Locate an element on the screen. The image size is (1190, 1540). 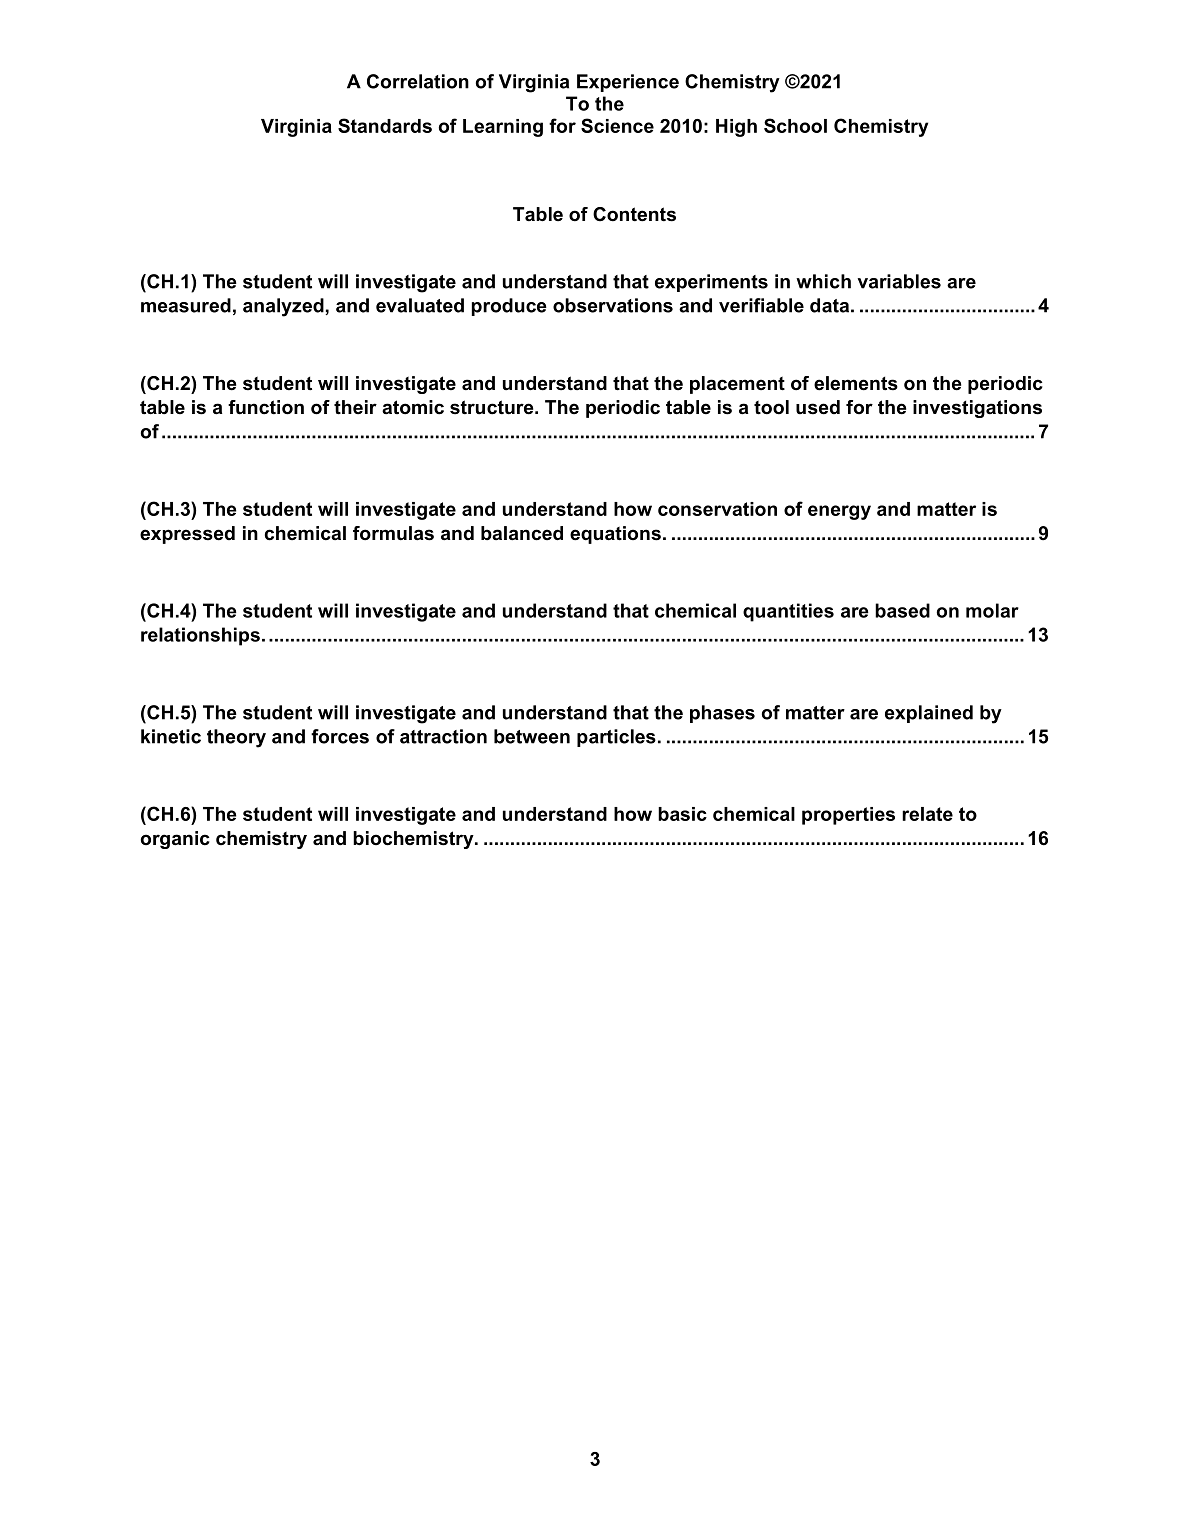
observations is located at coordinates (613, 305).
